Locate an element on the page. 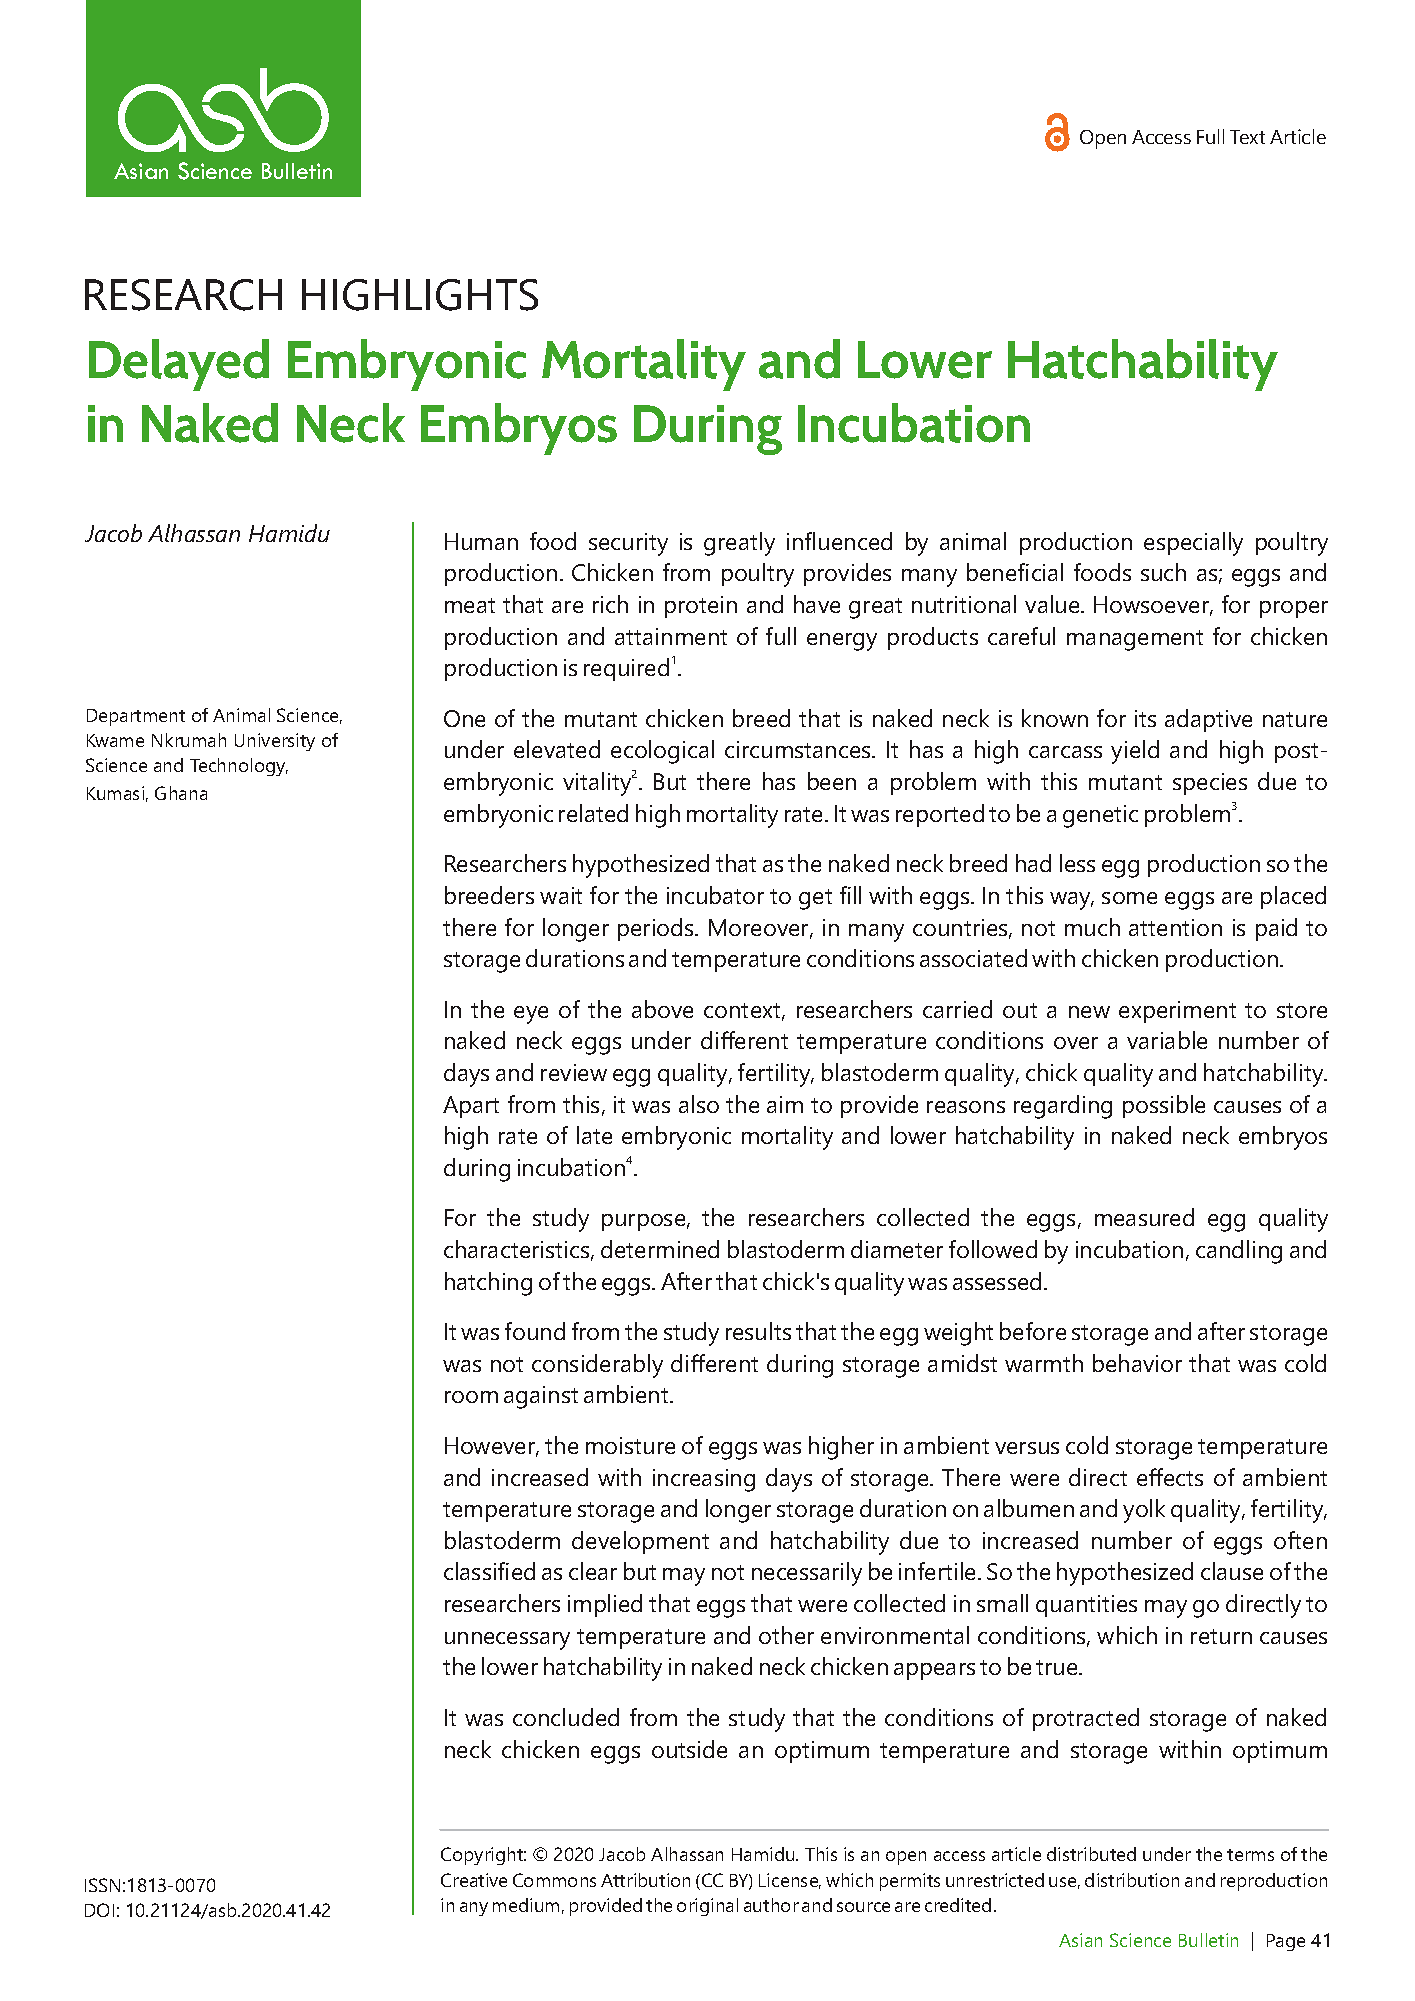 The height and width of the page is (2001, 1415). security is located at coordinates (628, 544).
